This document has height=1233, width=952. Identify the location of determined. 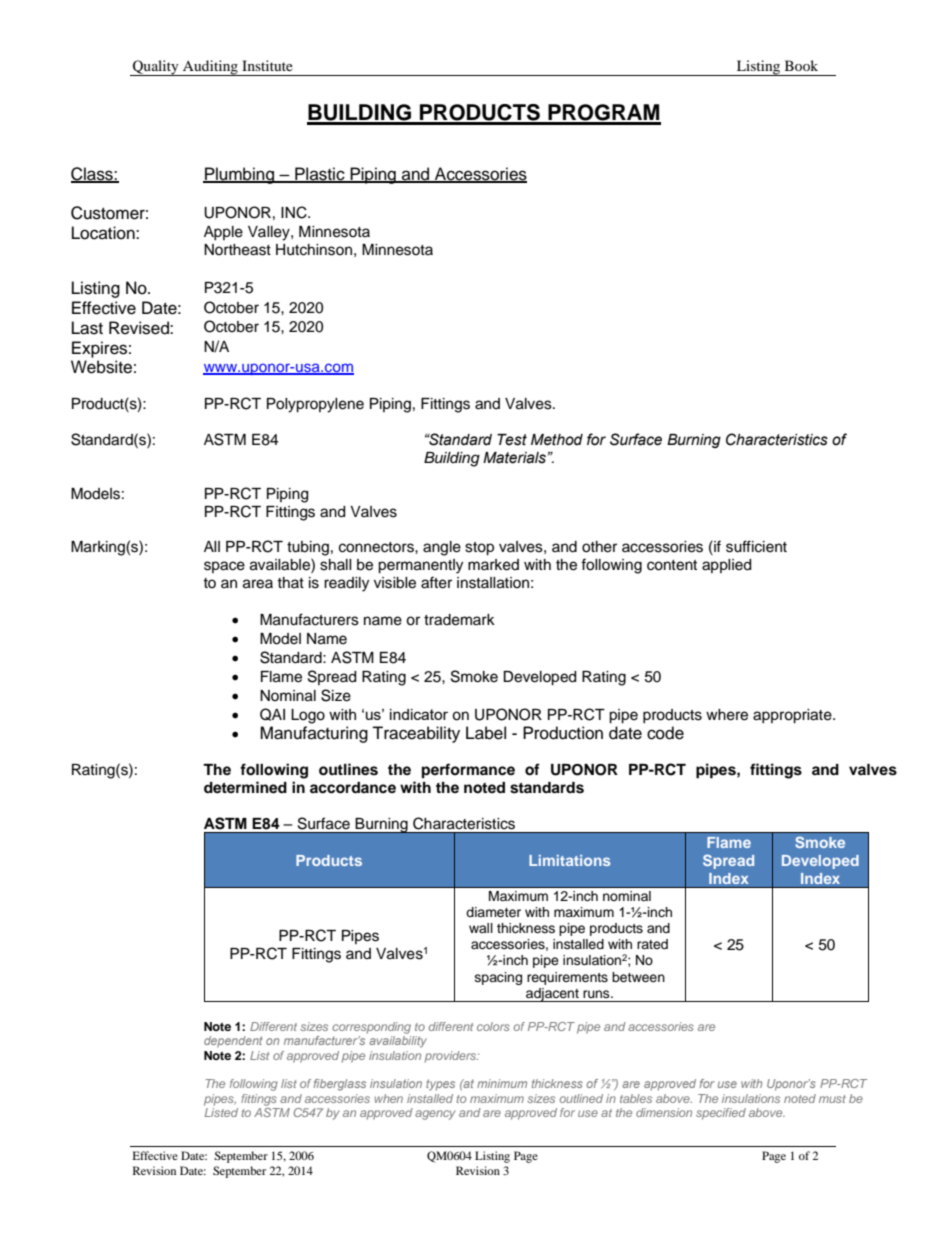
(245, 787).
